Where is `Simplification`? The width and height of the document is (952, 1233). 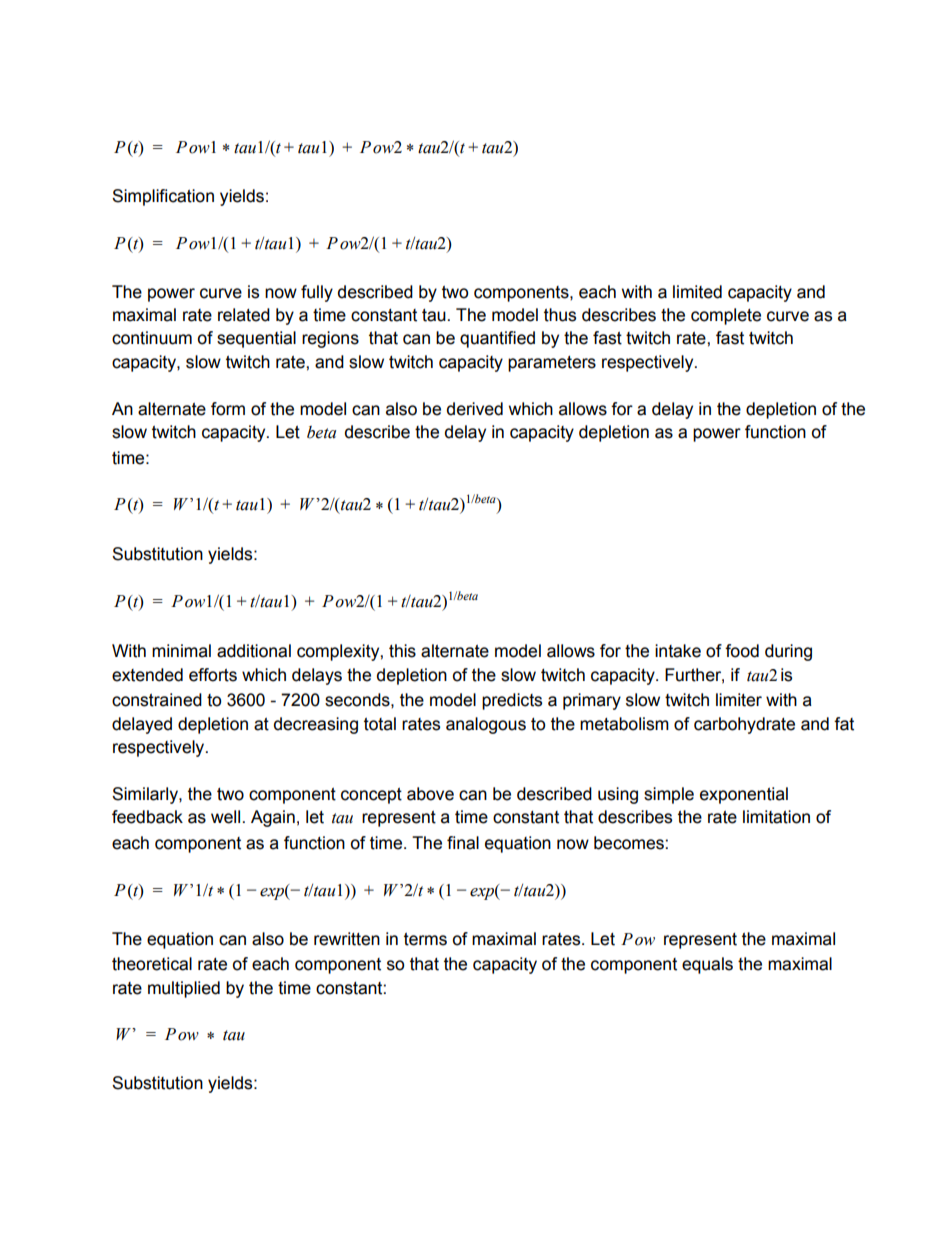 Simplification is located at coordinates (163, 197).
